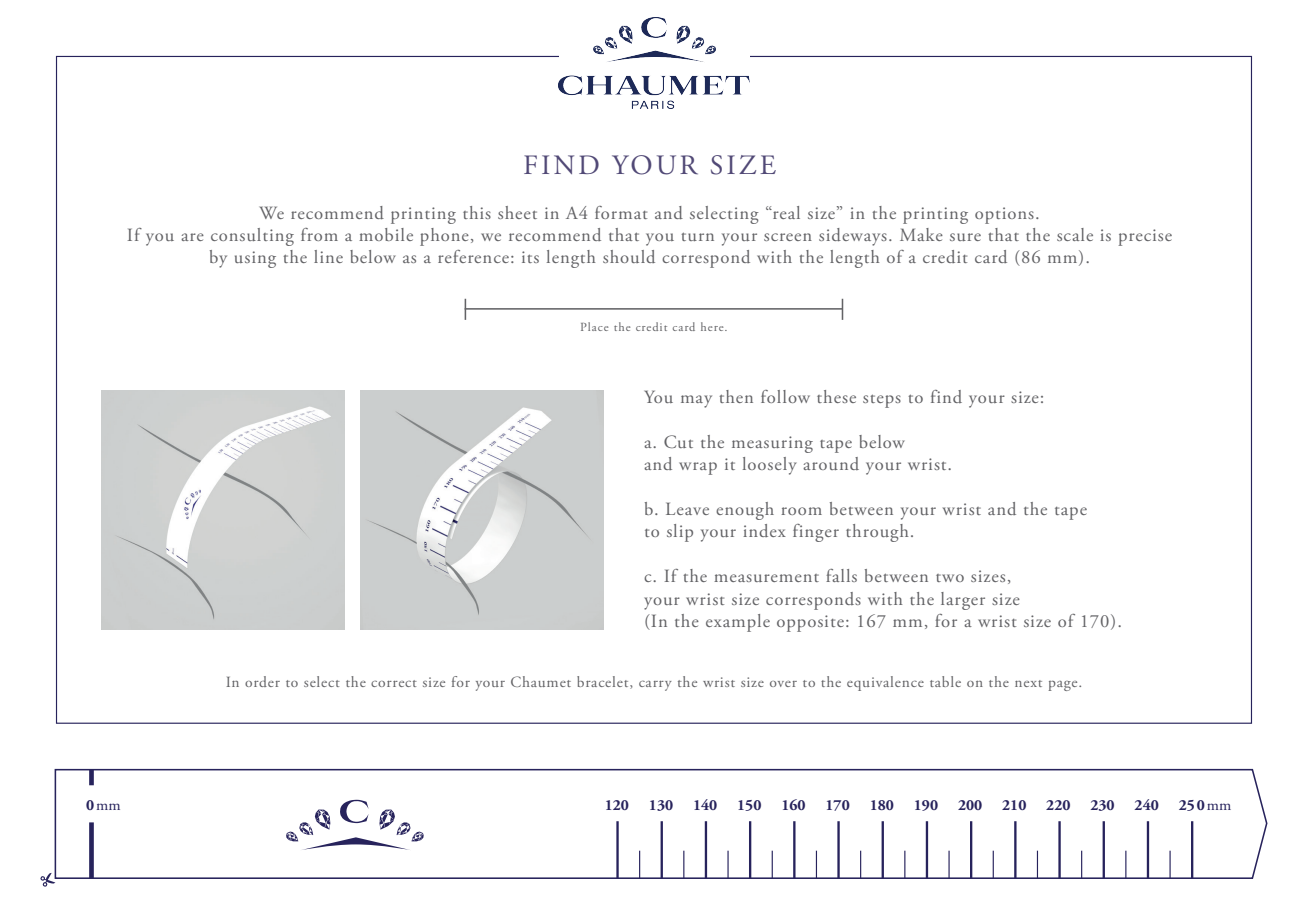 Image resolution: width=1308 pixels, height=924 pixels. I want to click on Leave, so click(687, 508).
